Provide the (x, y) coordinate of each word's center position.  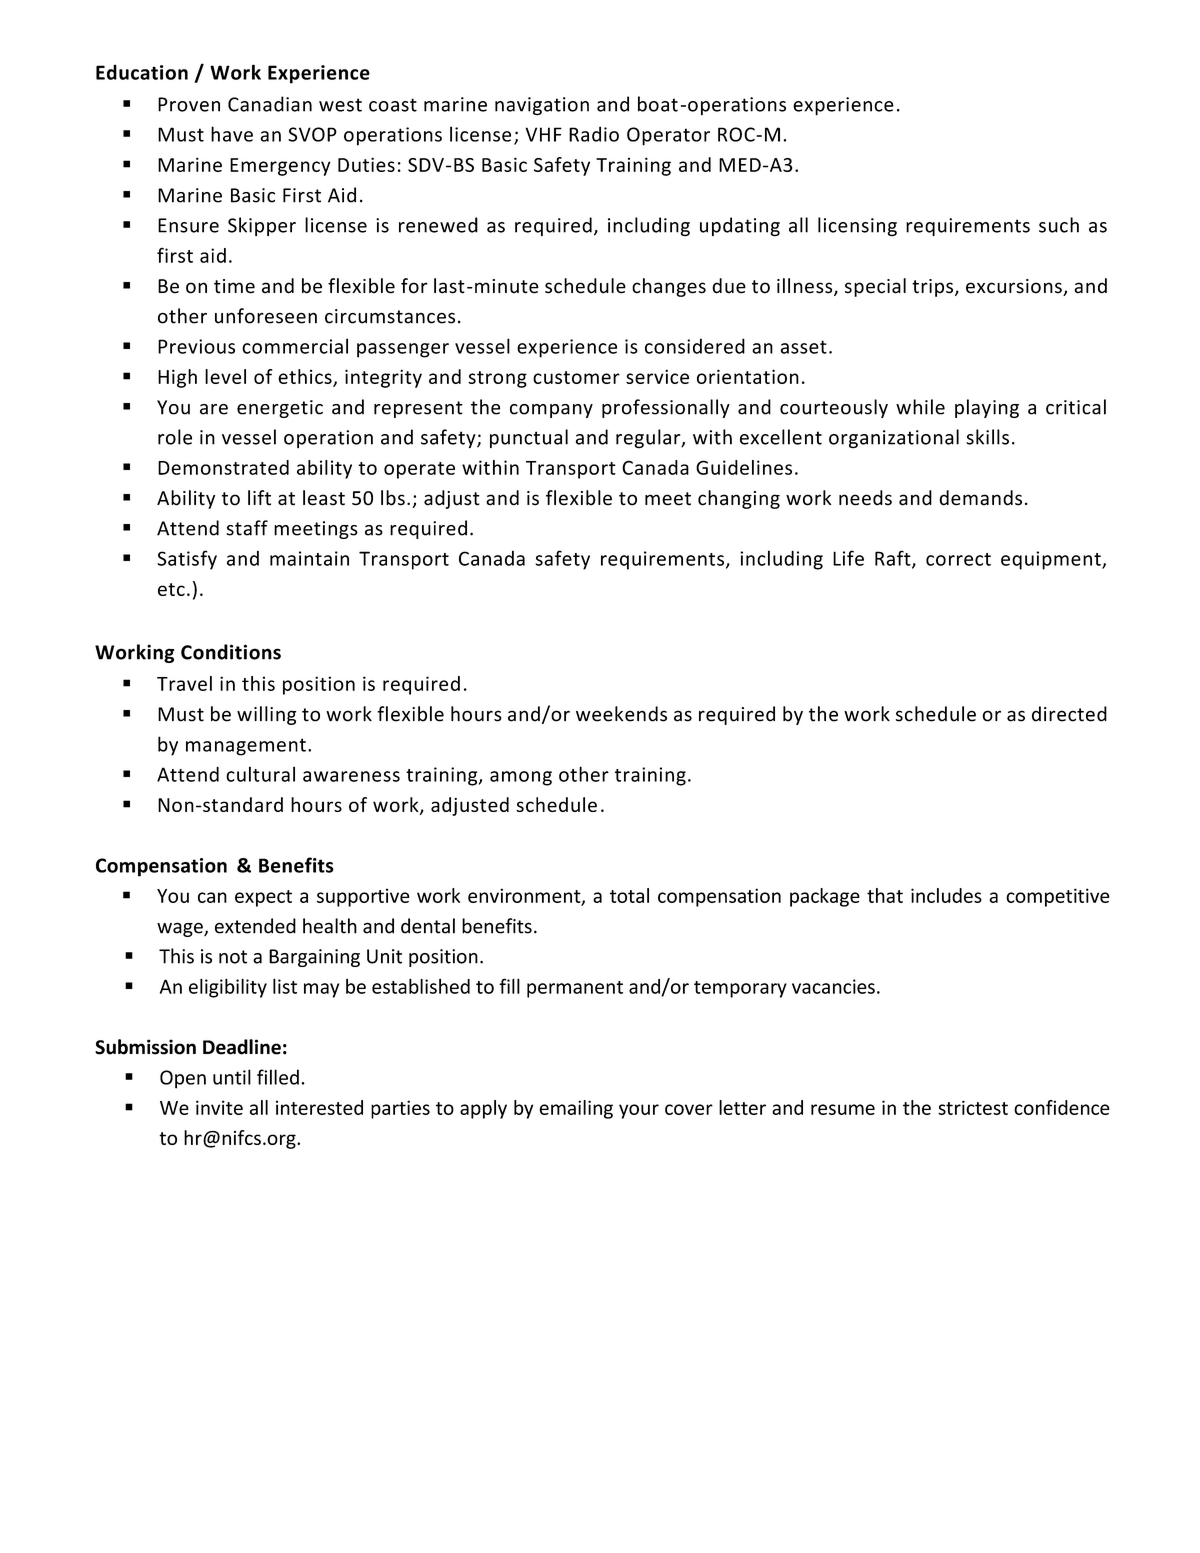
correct (958, 559)
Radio (594, 134)
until (232, 1077)
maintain (309, 558)
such (1059, 225)
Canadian (270, 104)
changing (739, 499)
